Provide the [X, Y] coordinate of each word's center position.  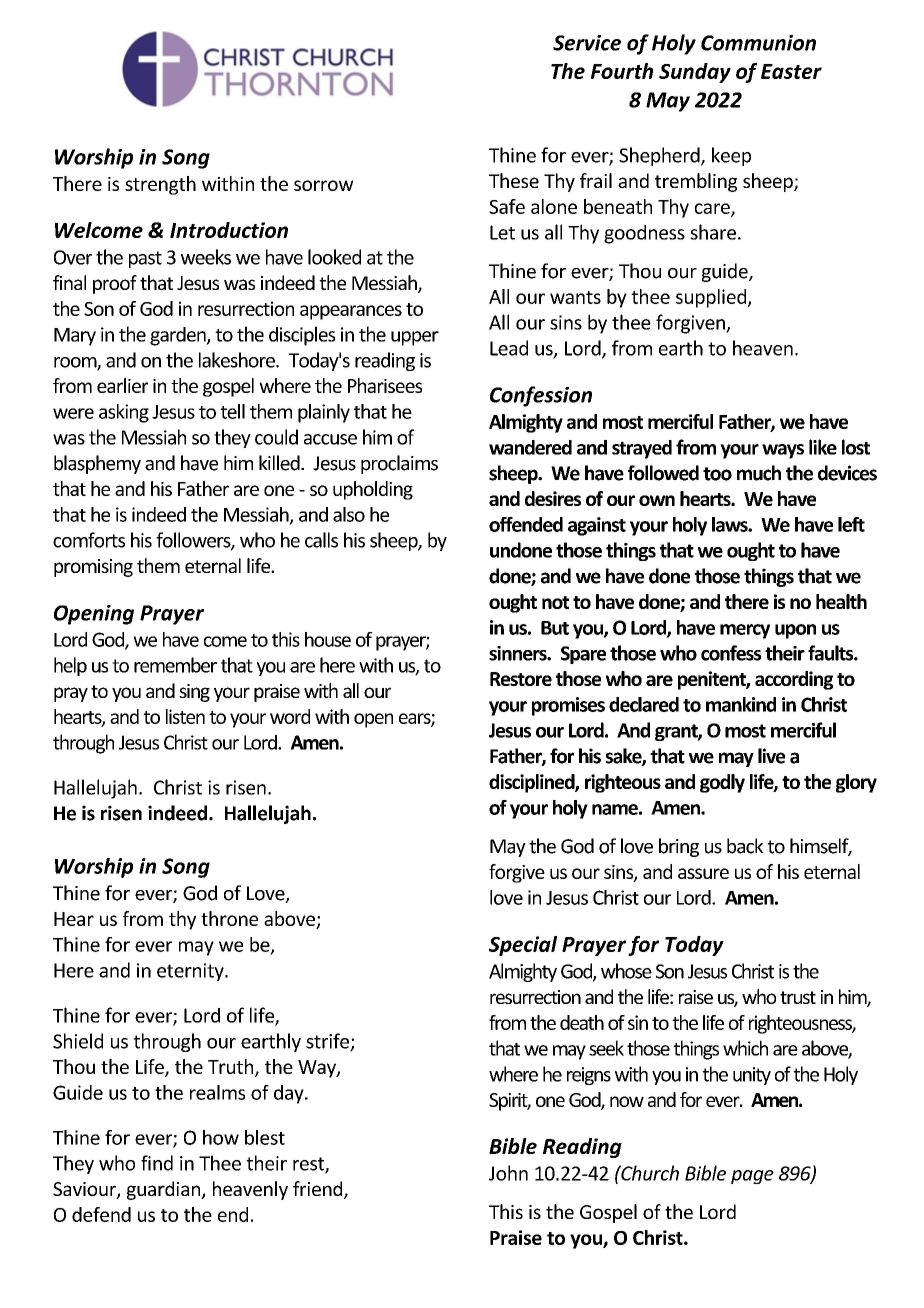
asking [124, 413]
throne [229, 918]
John [508, 1173]
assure [703, 873]
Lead [509, 348]
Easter [791, 71]
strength [160, 185]
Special [523, 946]
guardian [165, 1190]
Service [587, 43]
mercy [745, 631]
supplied [712, 298]
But [555, 628]
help [70, 666]
